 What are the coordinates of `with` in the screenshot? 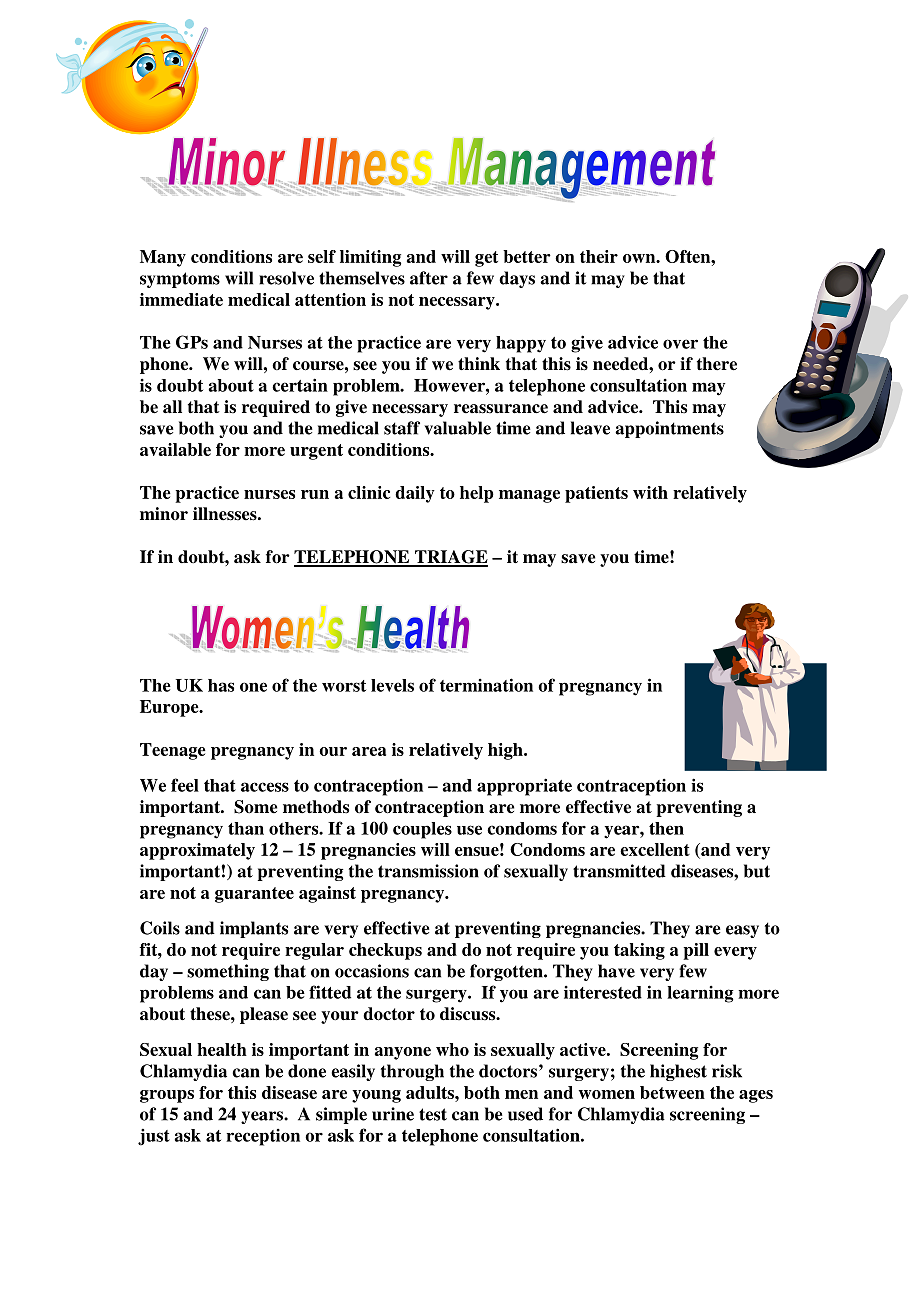 It's located at (650, 492).
